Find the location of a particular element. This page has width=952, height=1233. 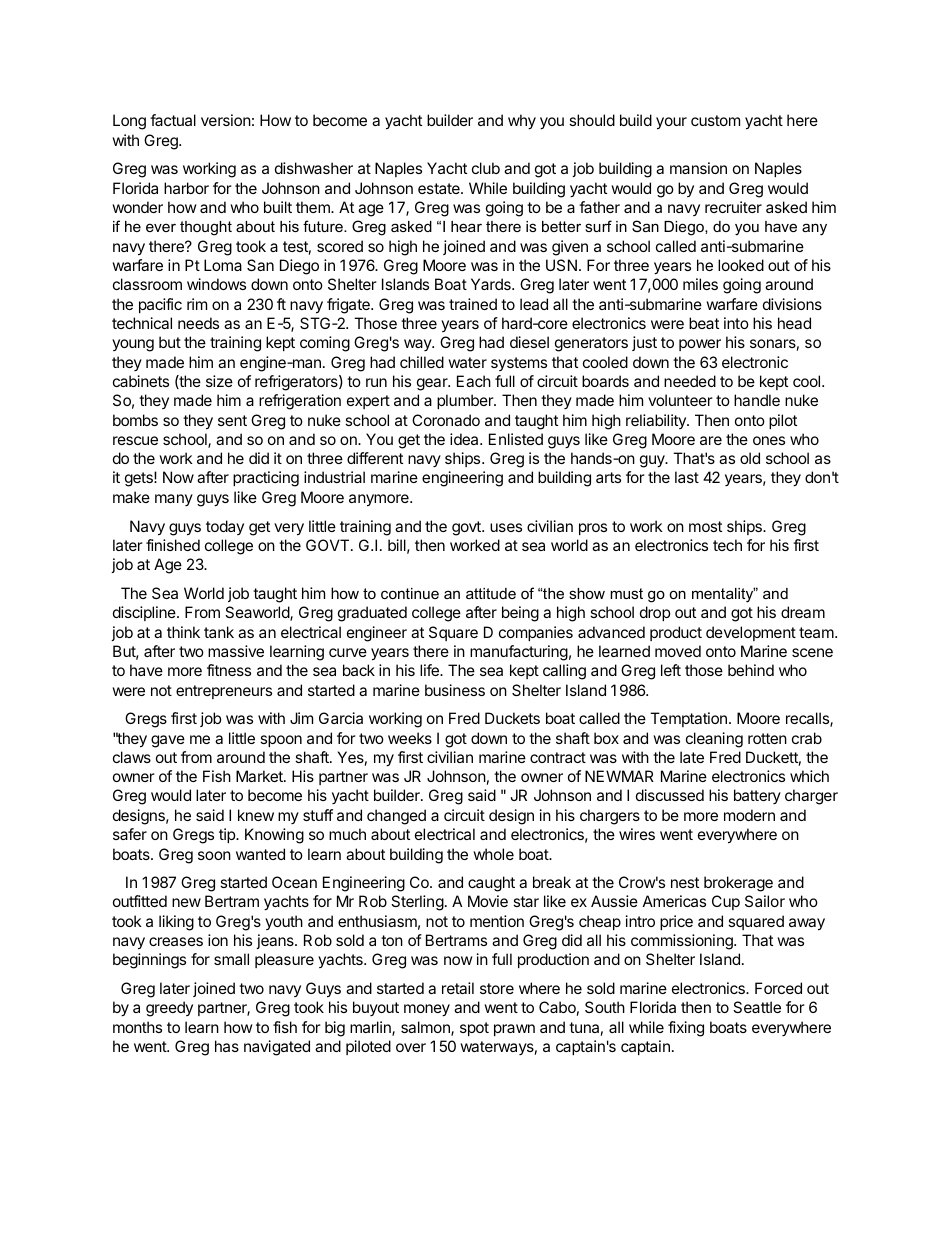

battery is located at coordinates (757, 796).
